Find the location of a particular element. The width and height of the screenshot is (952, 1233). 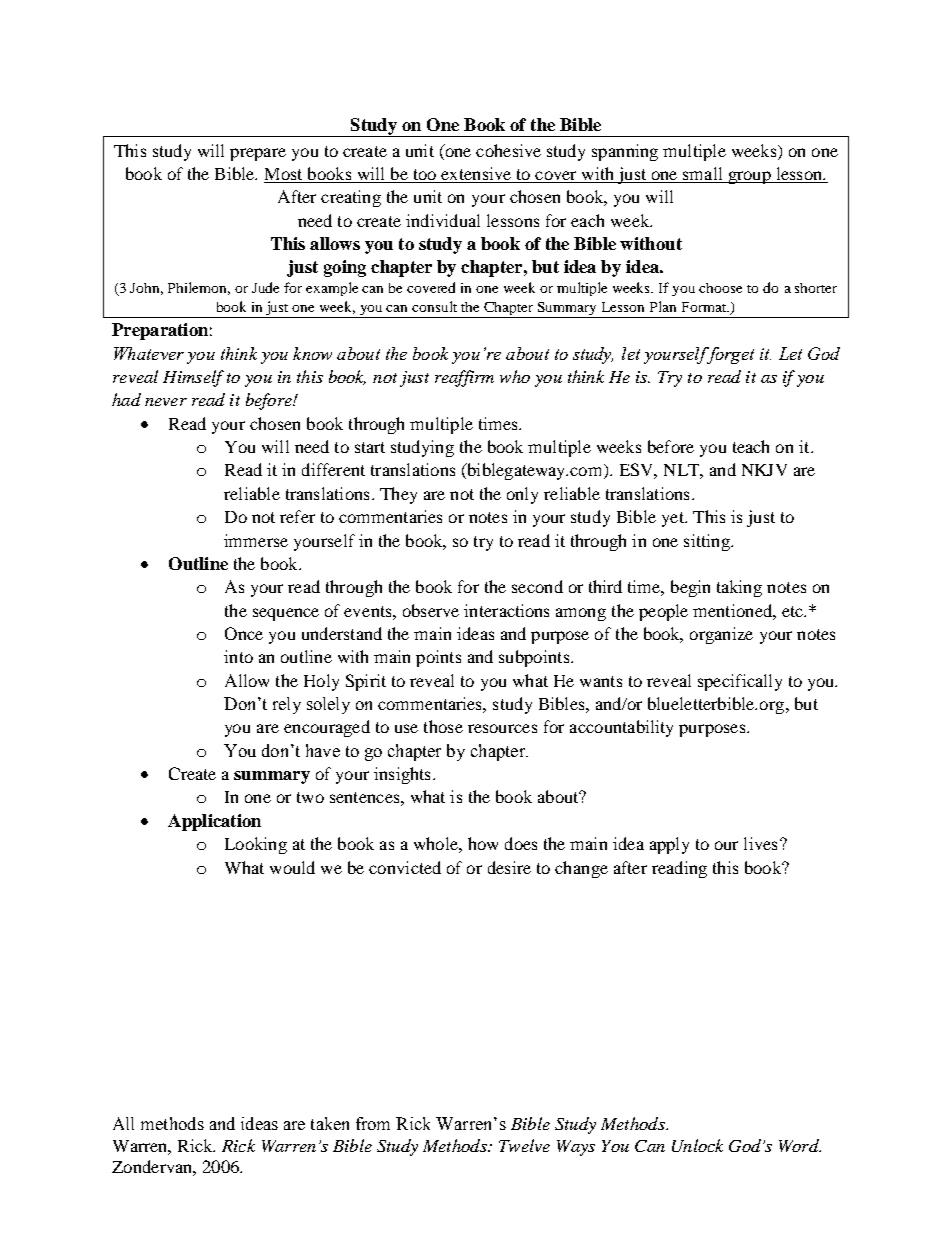

extensive is located at coordinates (476, 175).
